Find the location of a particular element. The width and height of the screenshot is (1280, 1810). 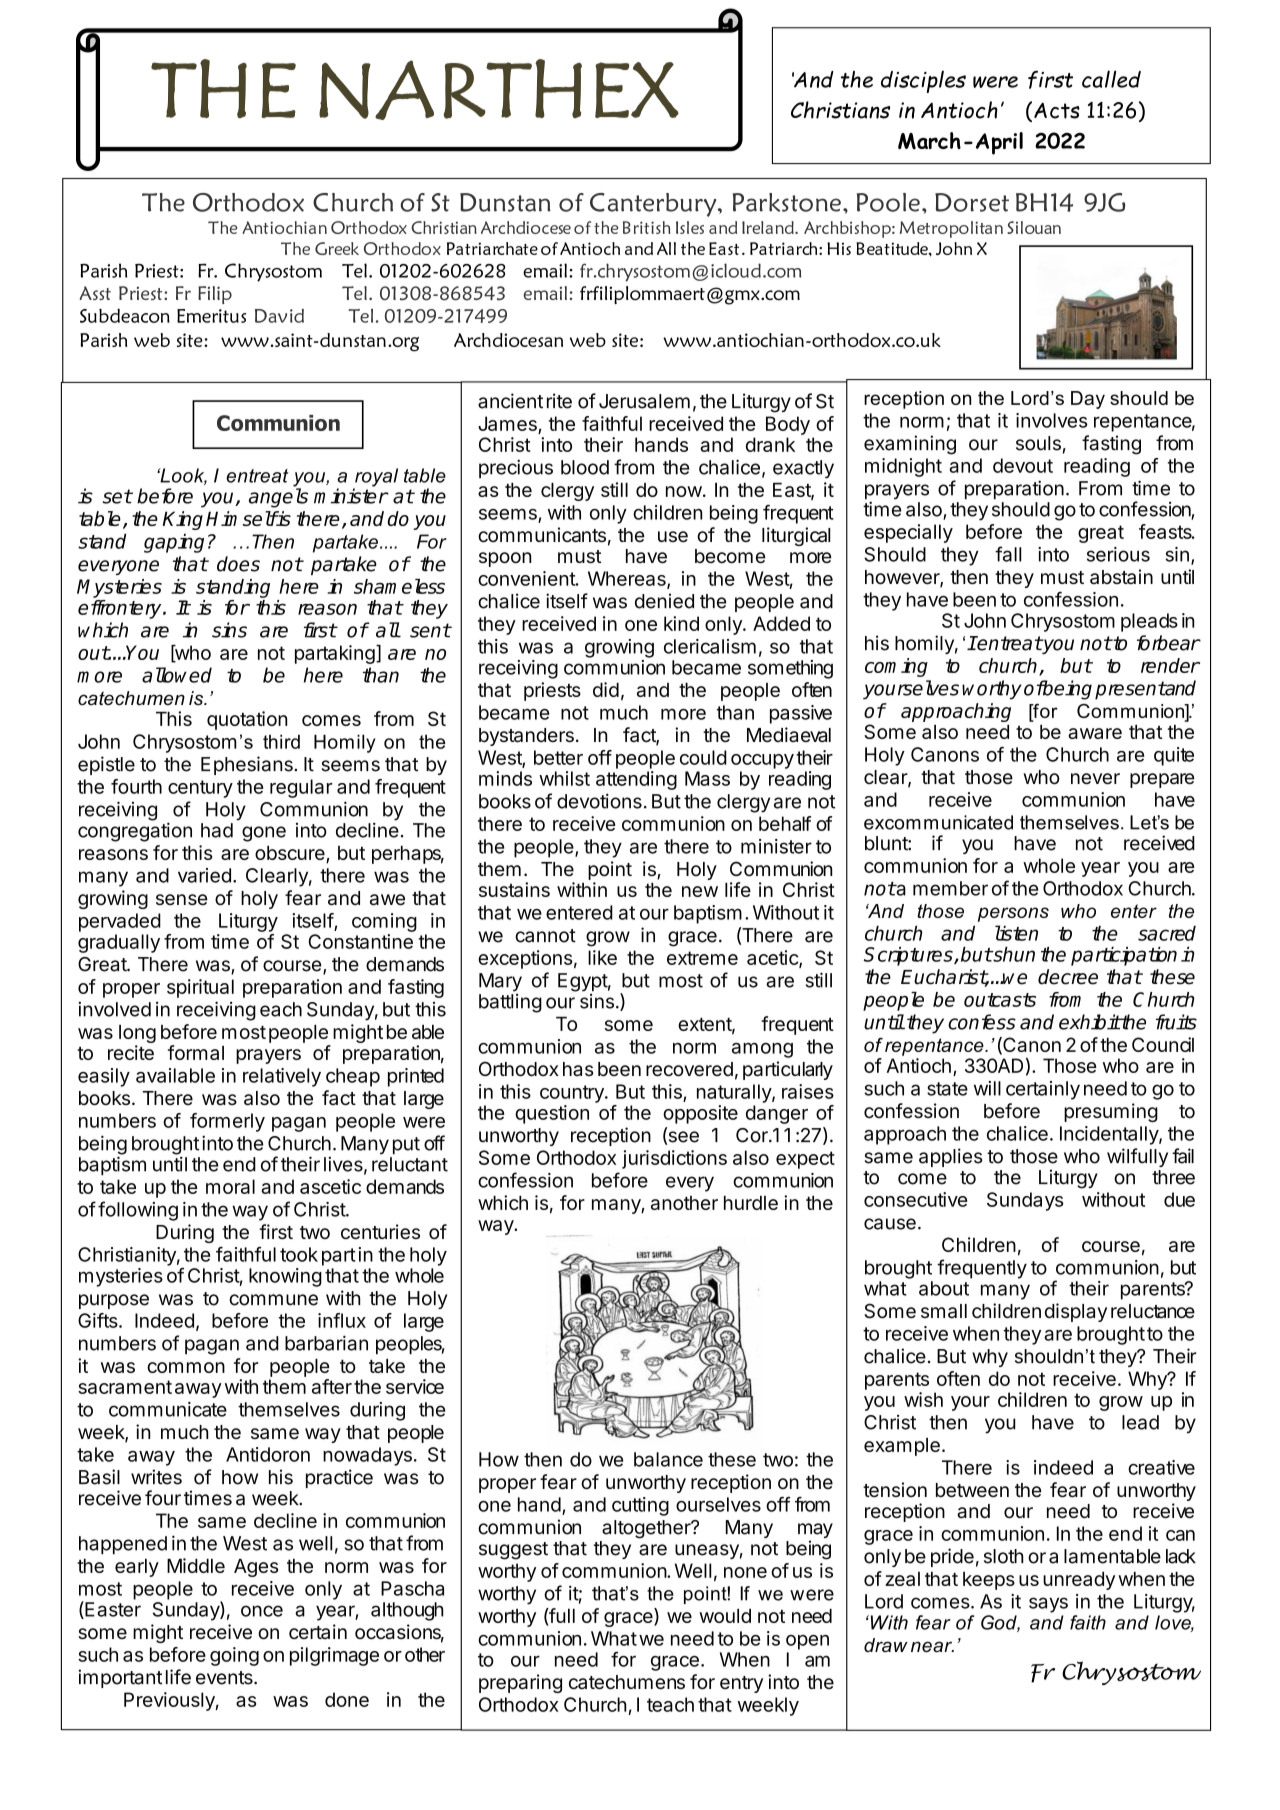

would is located at coordinates (725, 1616).
